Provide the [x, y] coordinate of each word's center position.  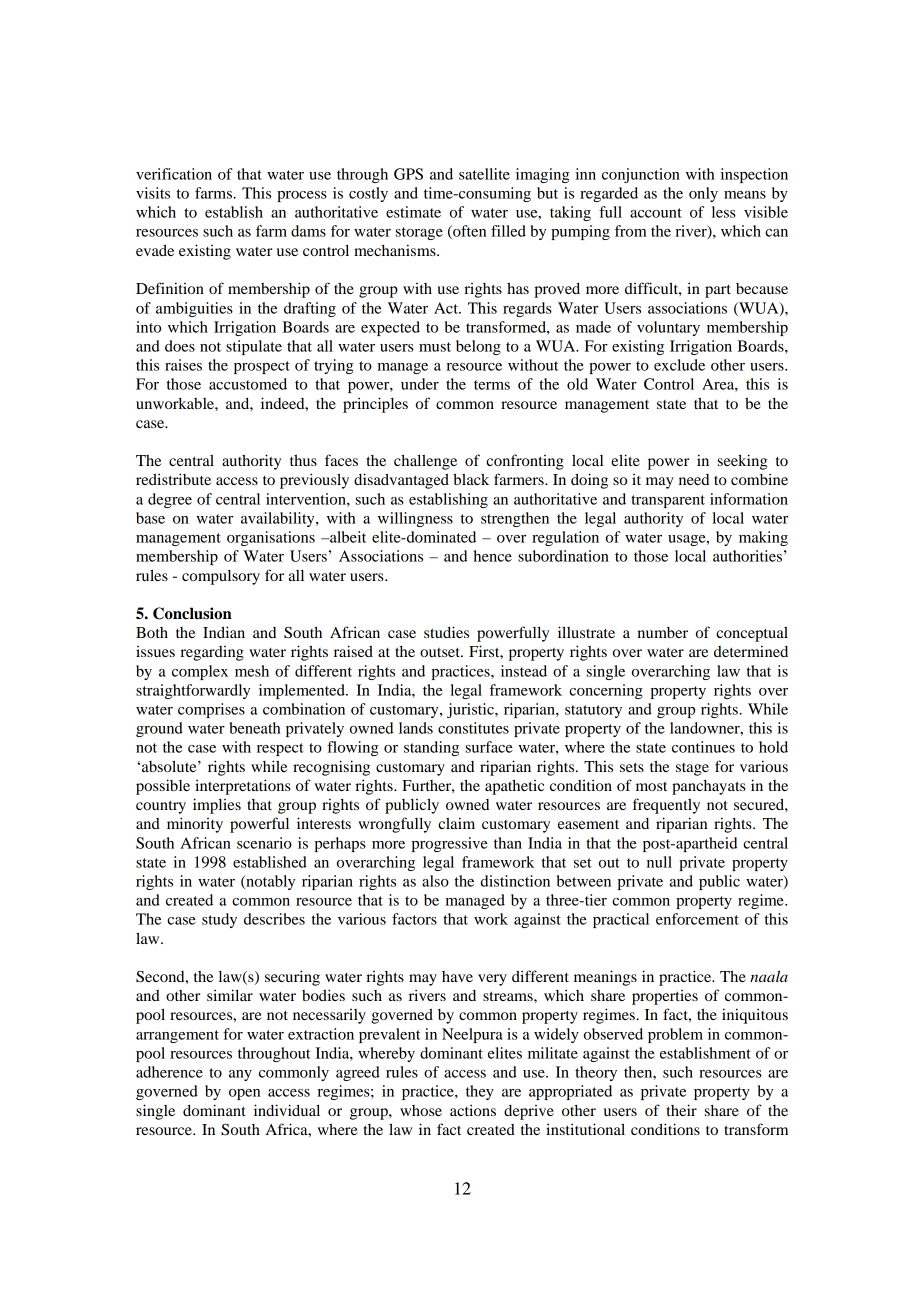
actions [473, 1110]
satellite [484, 174]
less [724, 212]
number [662, 632]
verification [174, 174]
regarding [212, 653]
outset [441, 652]
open [244, 1094]
